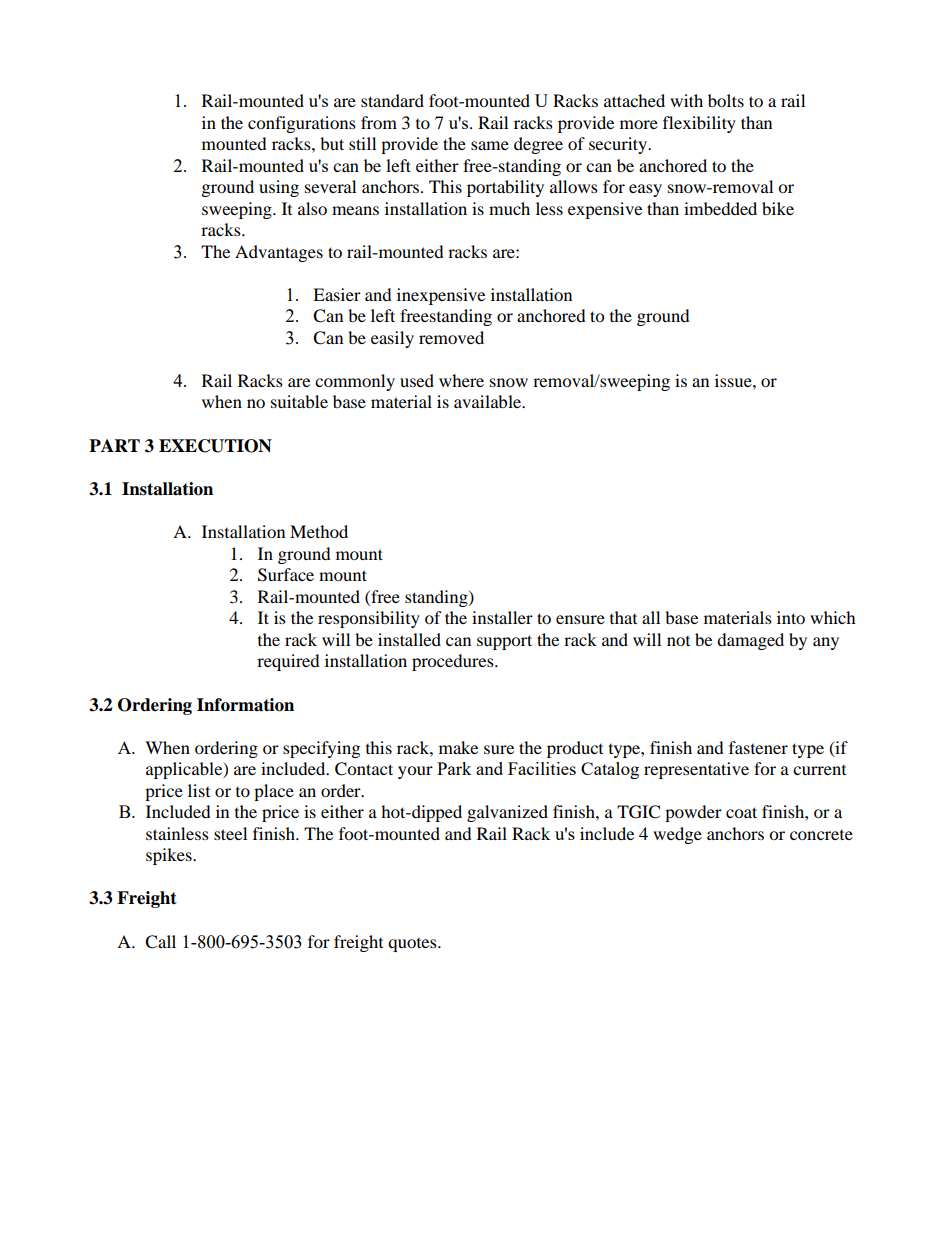 The width and height of the screenshot is (952, 1233). I want to click on installer, so click(502, 617).
